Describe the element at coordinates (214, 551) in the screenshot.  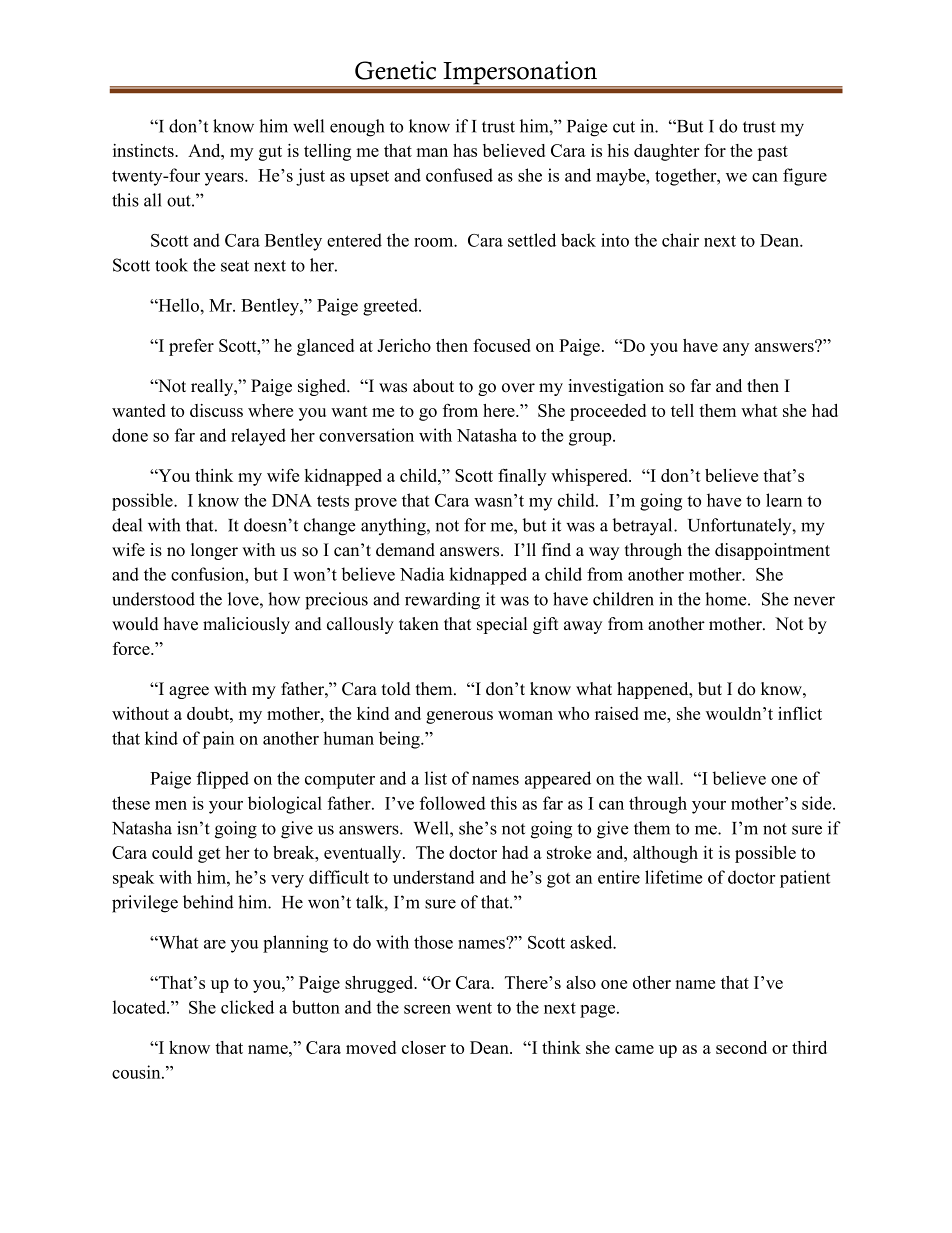
I see `longer` at that location.
